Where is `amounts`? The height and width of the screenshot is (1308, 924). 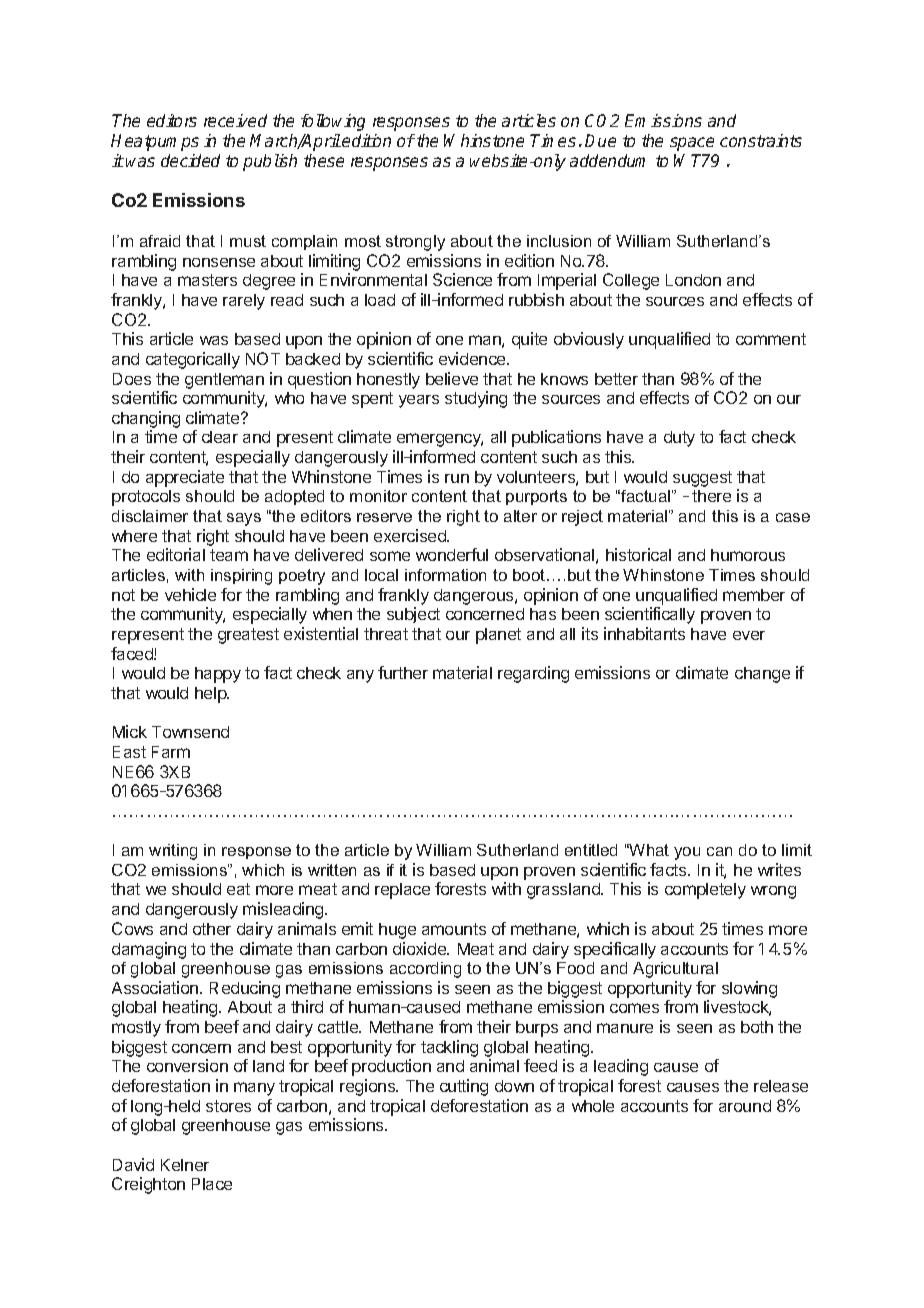 amounts is located at coordinates (454, 929).
